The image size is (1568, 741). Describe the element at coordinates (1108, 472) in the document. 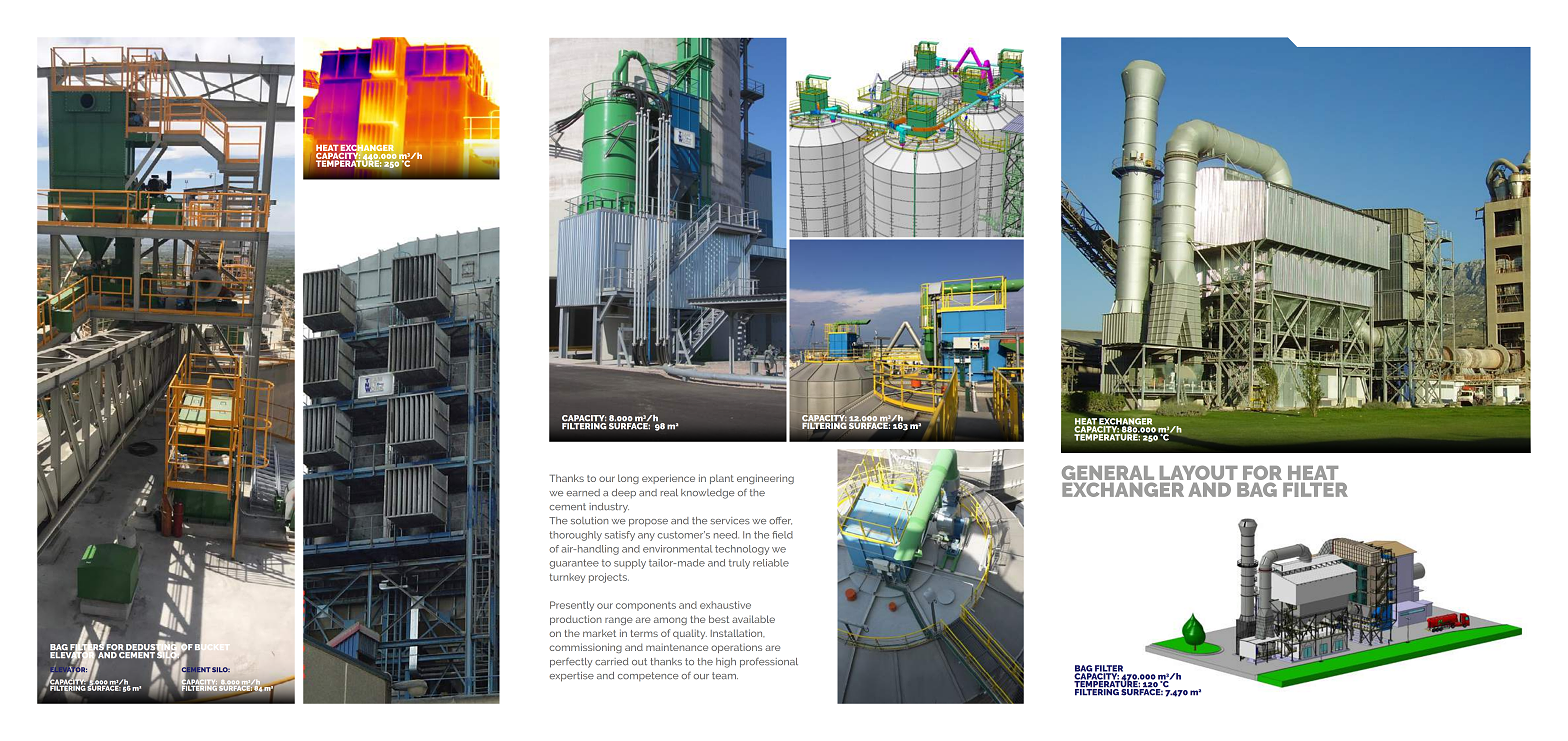

I see `GENERAL` at that location.
